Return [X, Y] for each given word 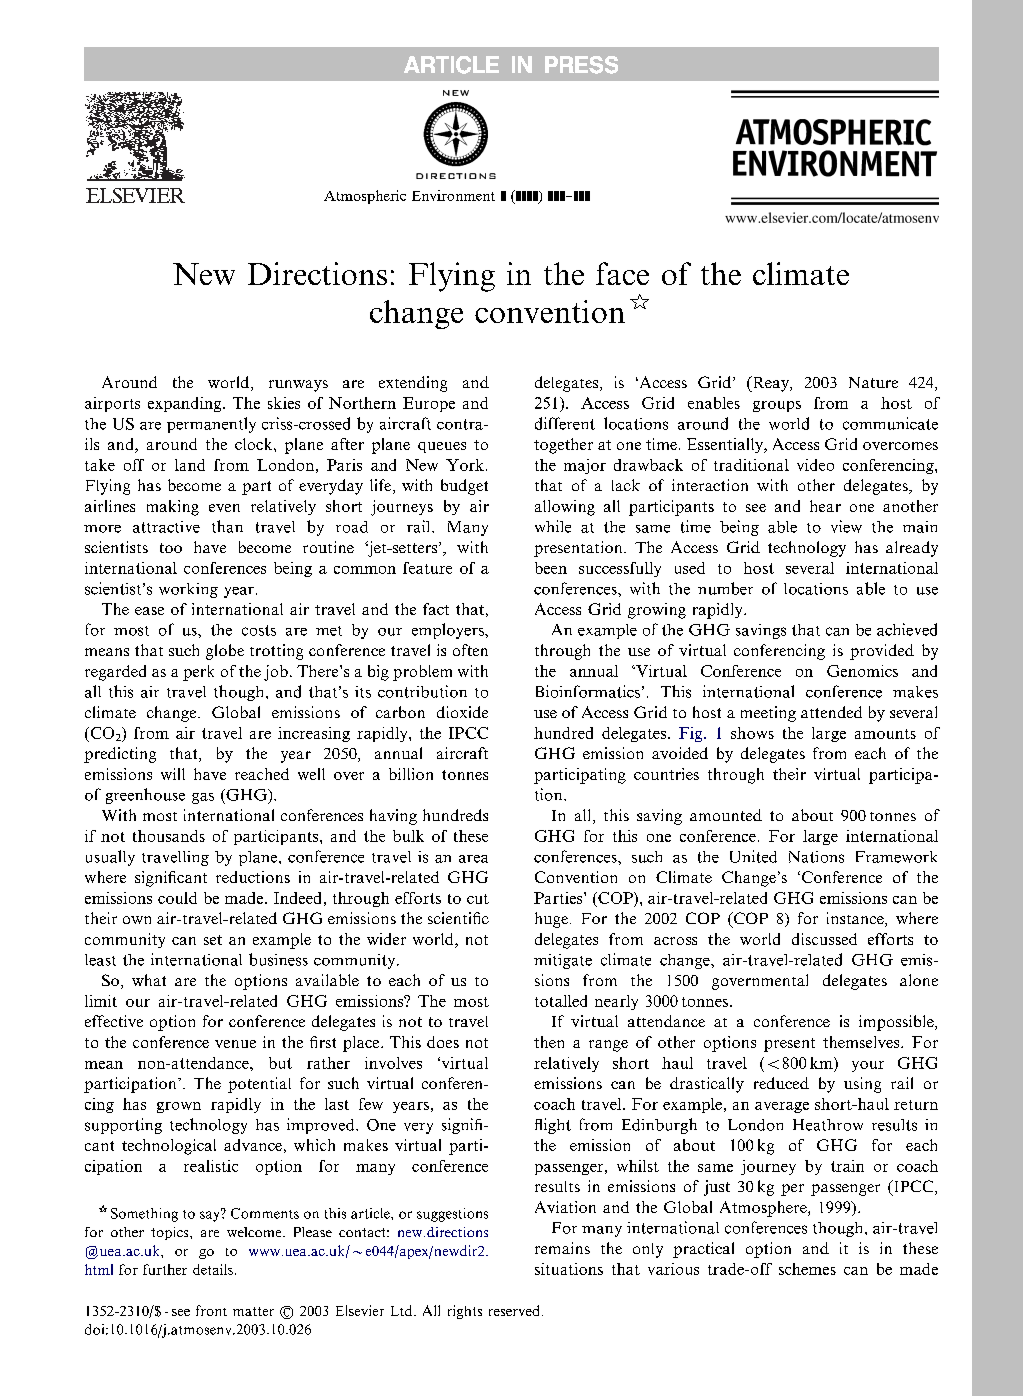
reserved [514, 1310]
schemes [807, 1269]
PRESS [581, 65]
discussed [824, 939]
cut [478, 899]
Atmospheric [365, 197]
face [622, 273]
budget [464, 487]
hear [825, 506]
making [173, 508]
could [177, 898]
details [214, 1269]
